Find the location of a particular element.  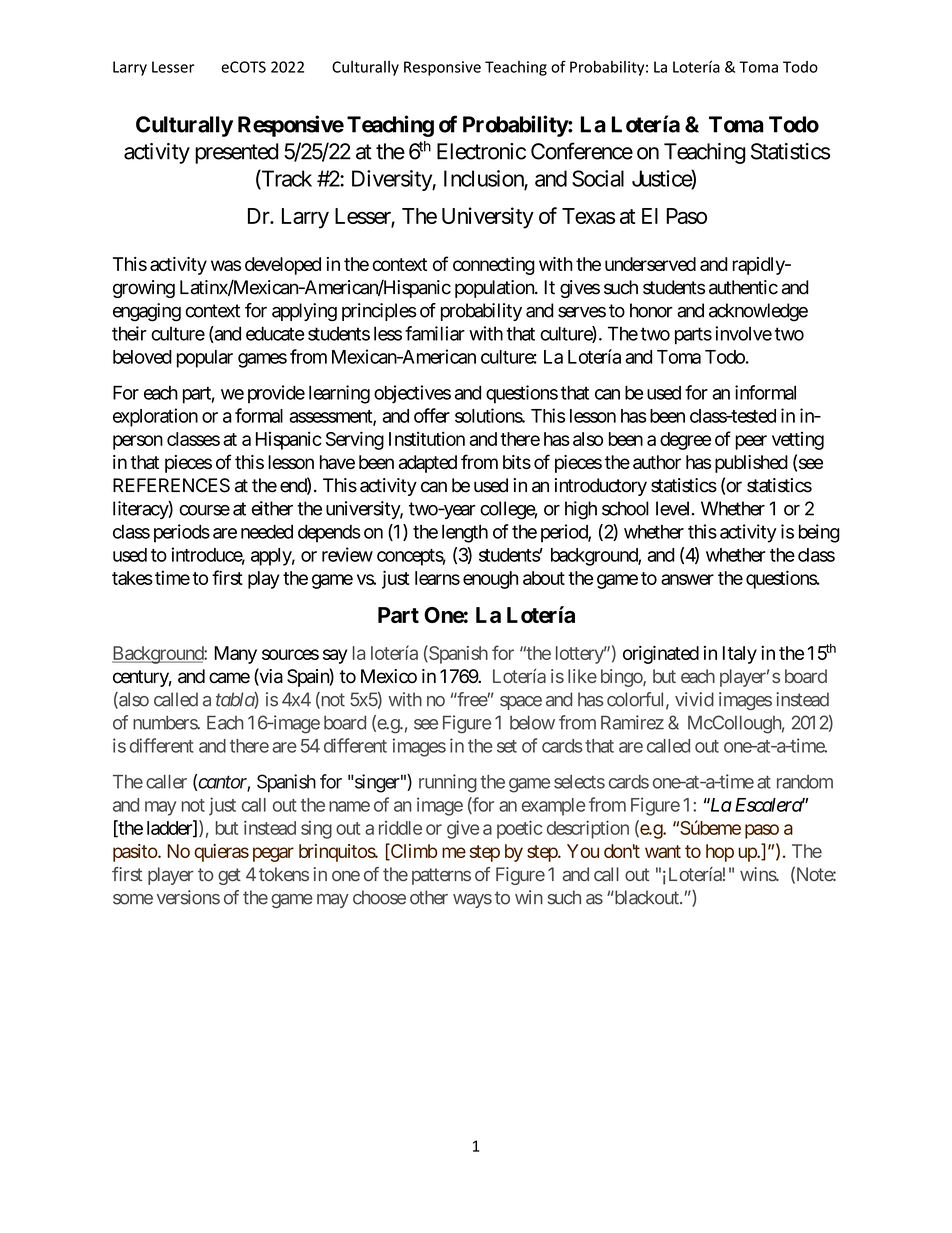

Italy is located at coordinates (740, 655).
